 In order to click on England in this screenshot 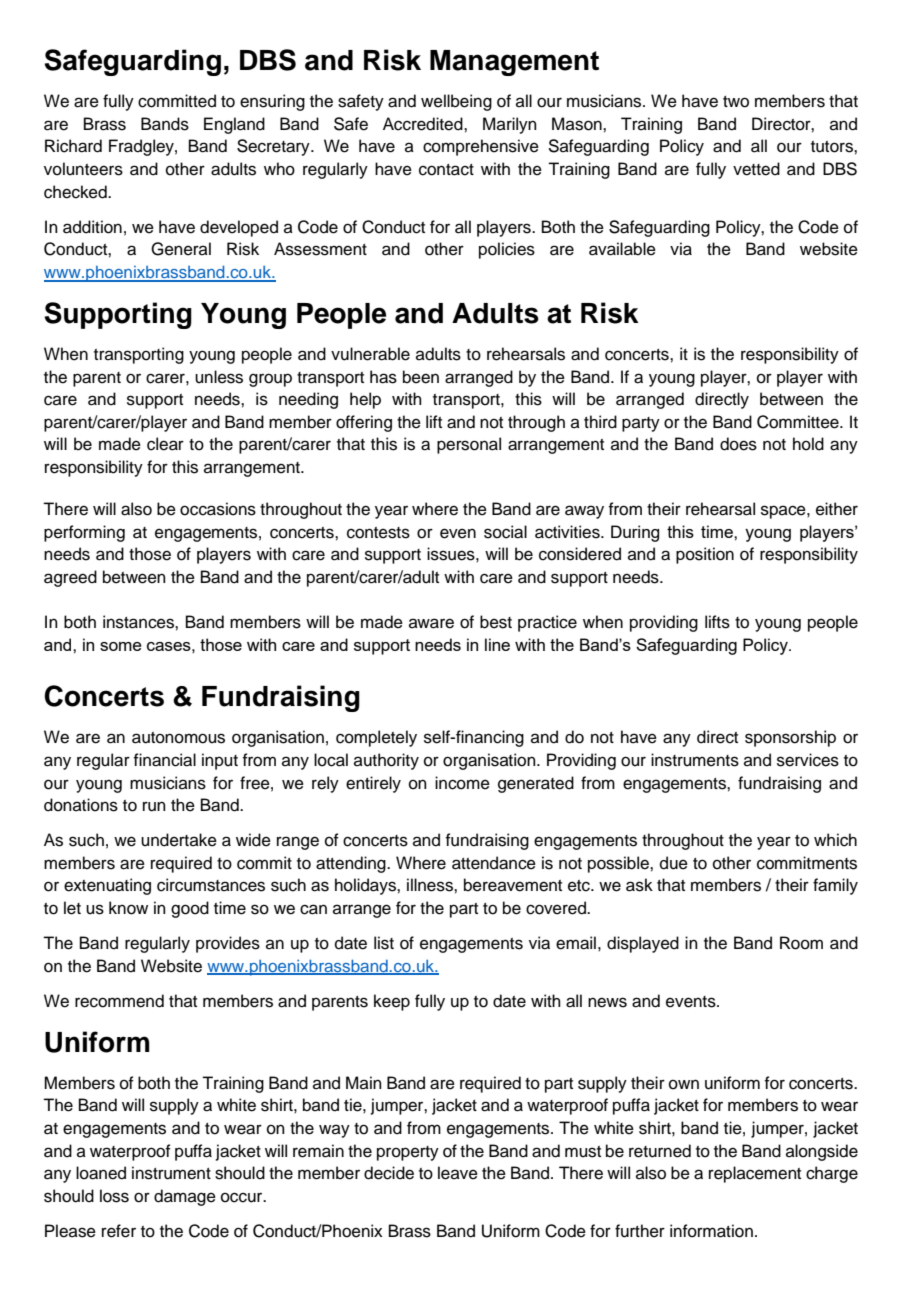, I will do `click(234, 125)`.
